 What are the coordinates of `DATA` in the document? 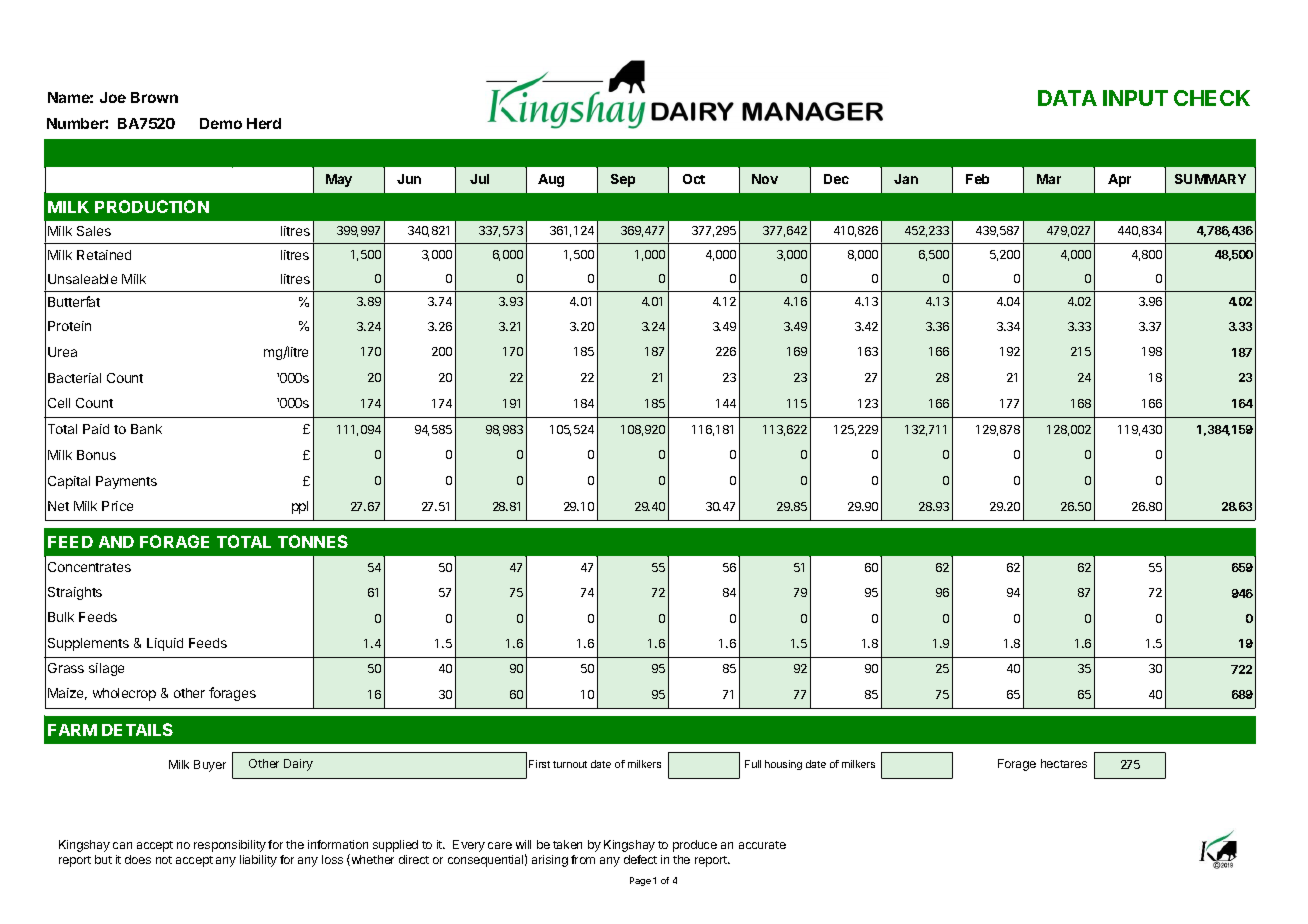 It's located at (1067, 98).
